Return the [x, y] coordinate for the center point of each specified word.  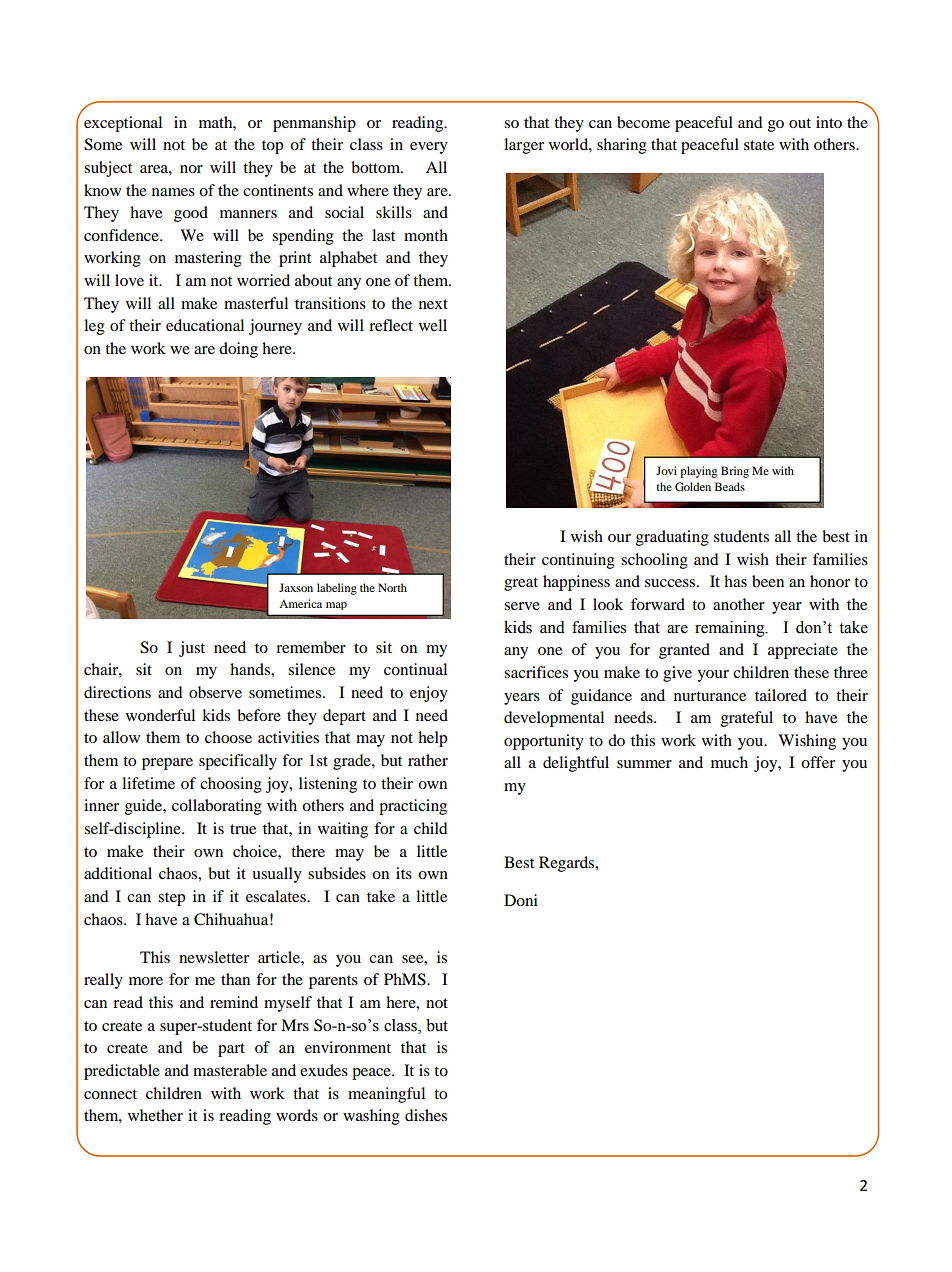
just [192, 649]
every [429, 148]
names [173, 192]
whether [155, 1115]
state [759, 145]
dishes [426, 1115]
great [521, 584]
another [739, 604]
